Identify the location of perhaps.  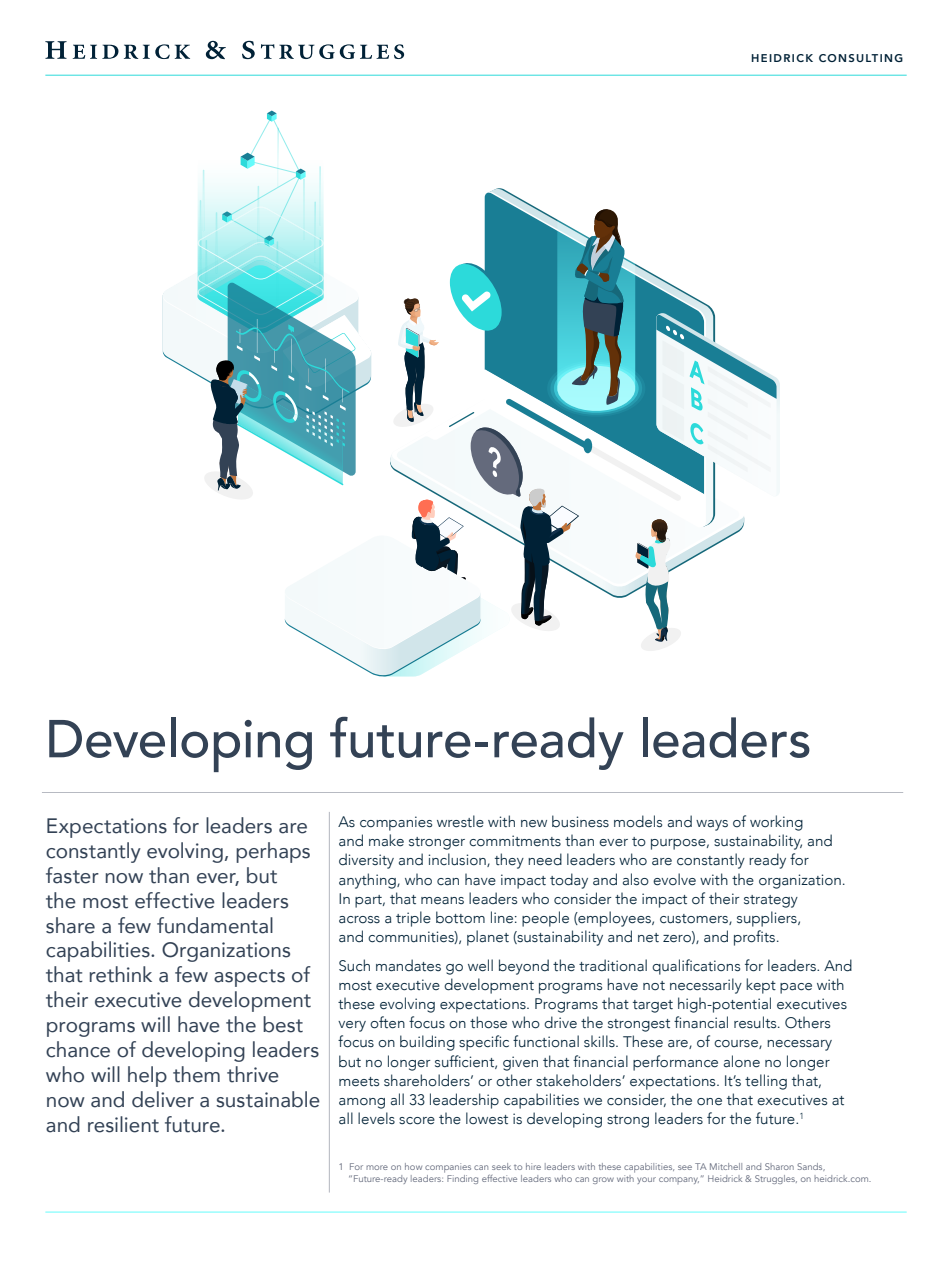
(273, 852).
